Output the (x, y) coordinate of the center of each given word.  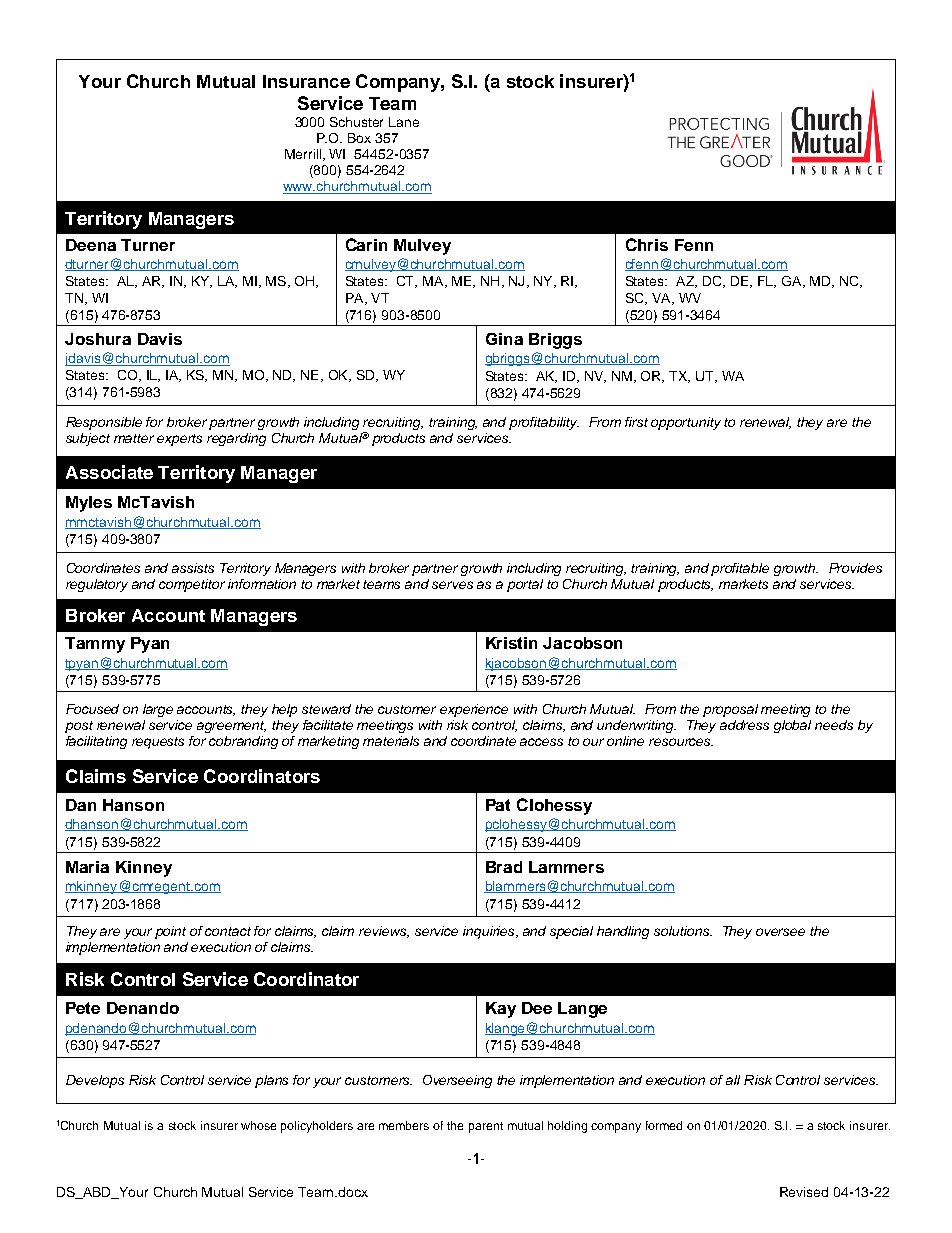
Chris (647, 244)
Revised (804, 1192)
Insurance (306, 81)
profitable (740, 569)
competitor (192, 585)
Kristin (511, 643)
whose (258, 1125)
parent (486, 1127)
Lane (404, 122)
